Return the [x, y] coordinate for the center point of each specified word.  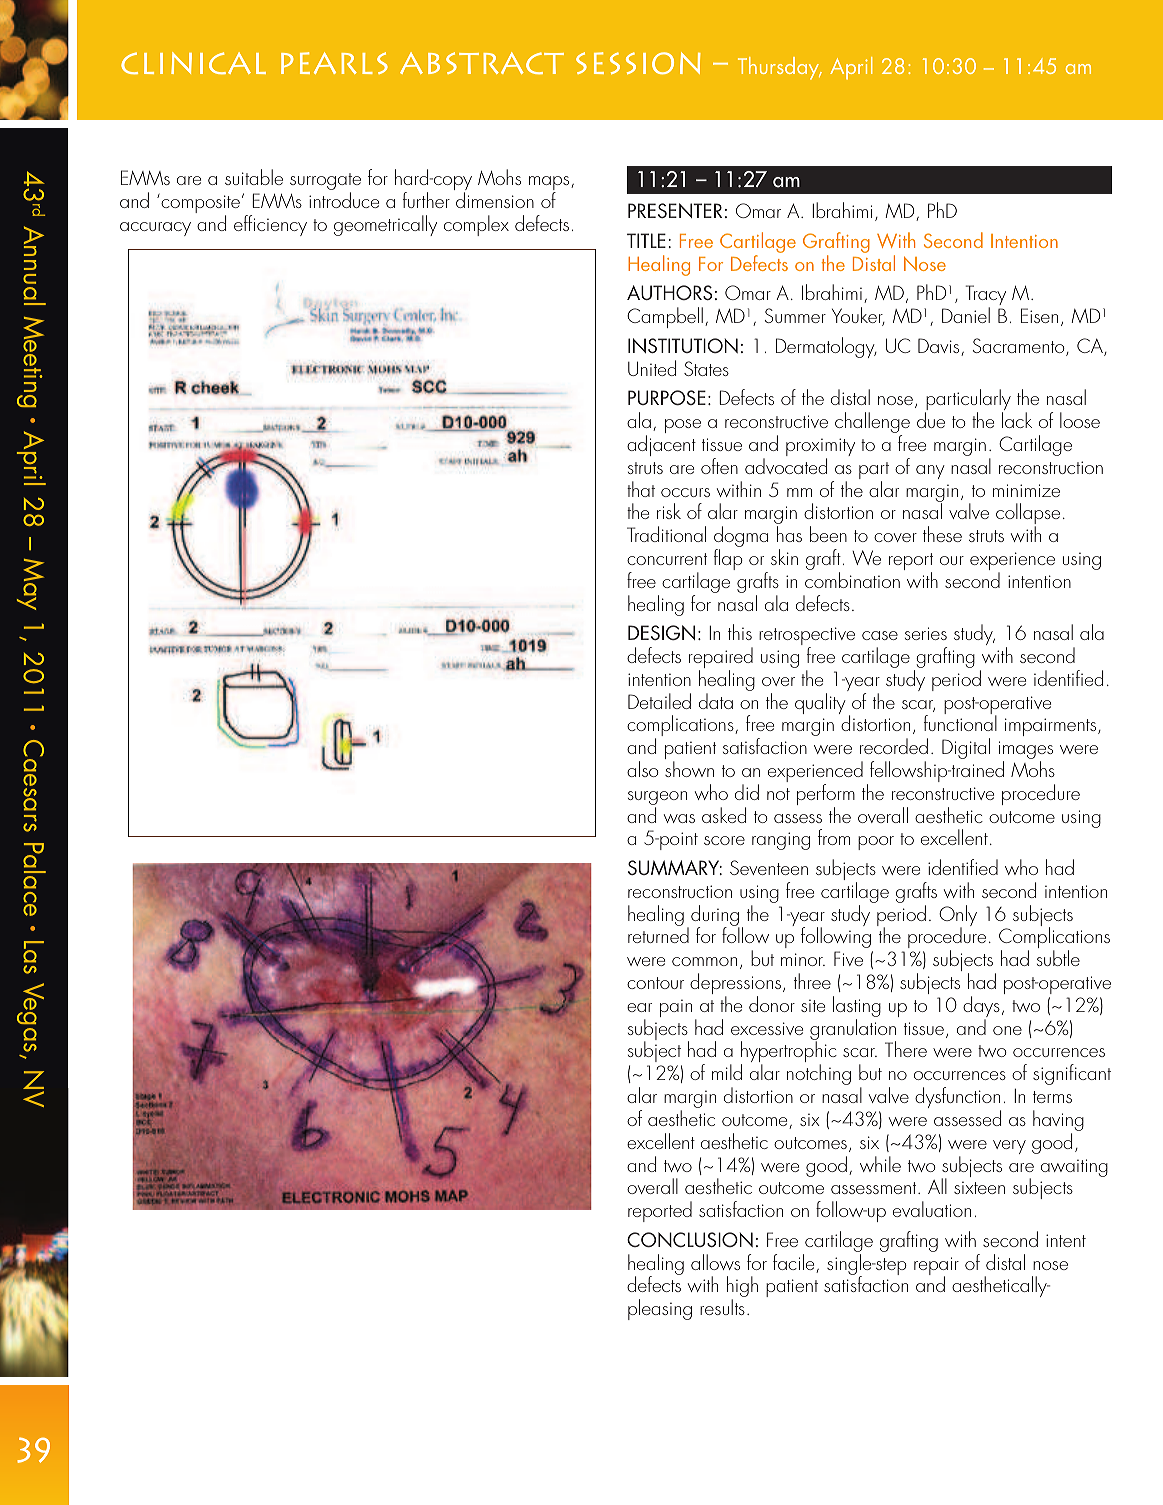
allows [715, 1262]
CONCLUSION [690, 1240]
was [679, 818]
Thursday [779, 68]
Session [638, 63]
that [641, 489]
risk [669, 511]
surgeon [657, 799]
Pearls [334, 63]
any [930, 472]
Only [958, 917]
